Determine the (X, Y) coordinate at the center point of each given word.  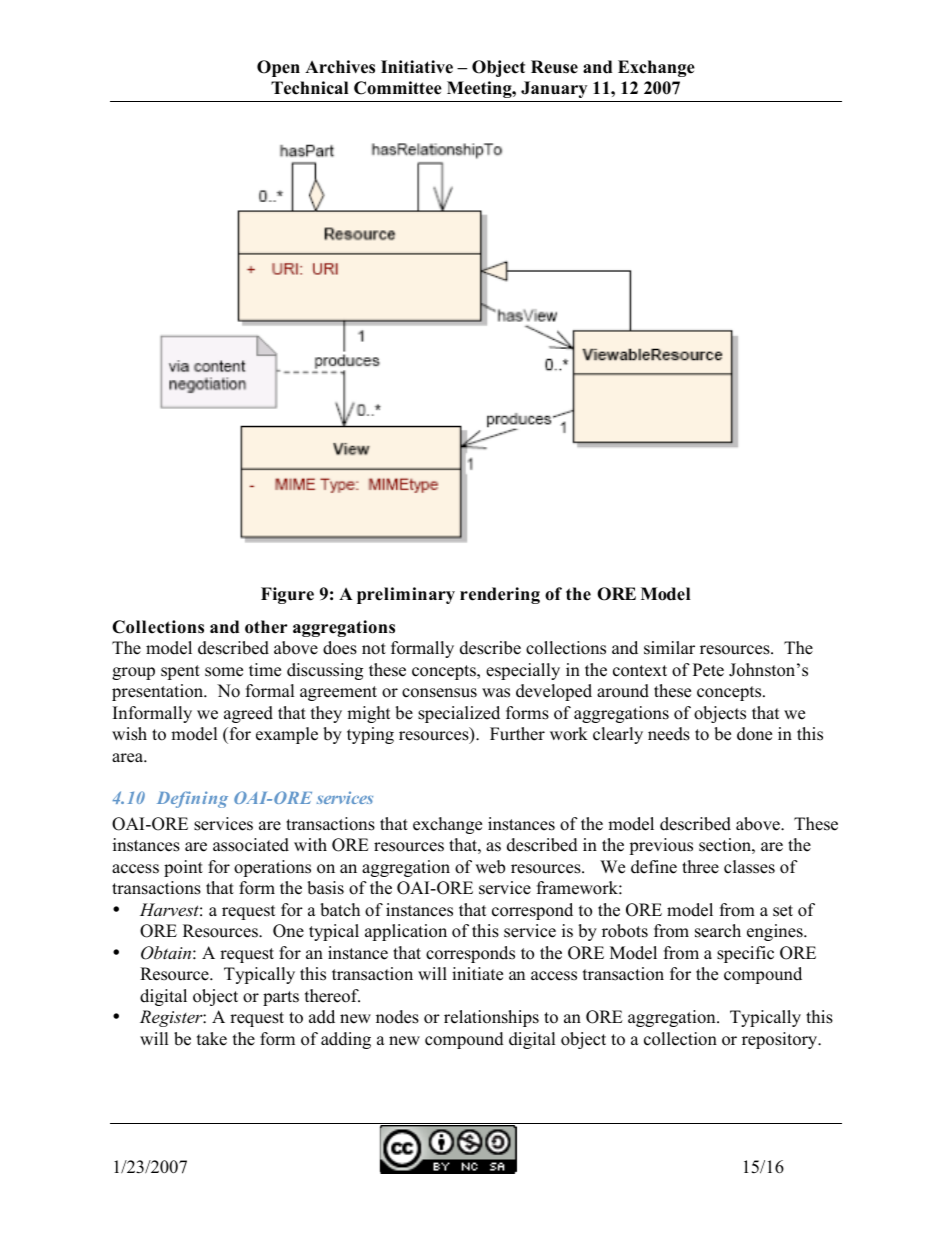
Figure (287, 595)
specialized (459, 714)
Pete (708, 670)
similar (669, 648)
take (212, 1039)
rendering (500, 595)
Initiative (417, 67)
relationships (491, 1018)
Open (278, 68)
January (554, 89)
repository (781, 1040)
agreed (248, 714)
